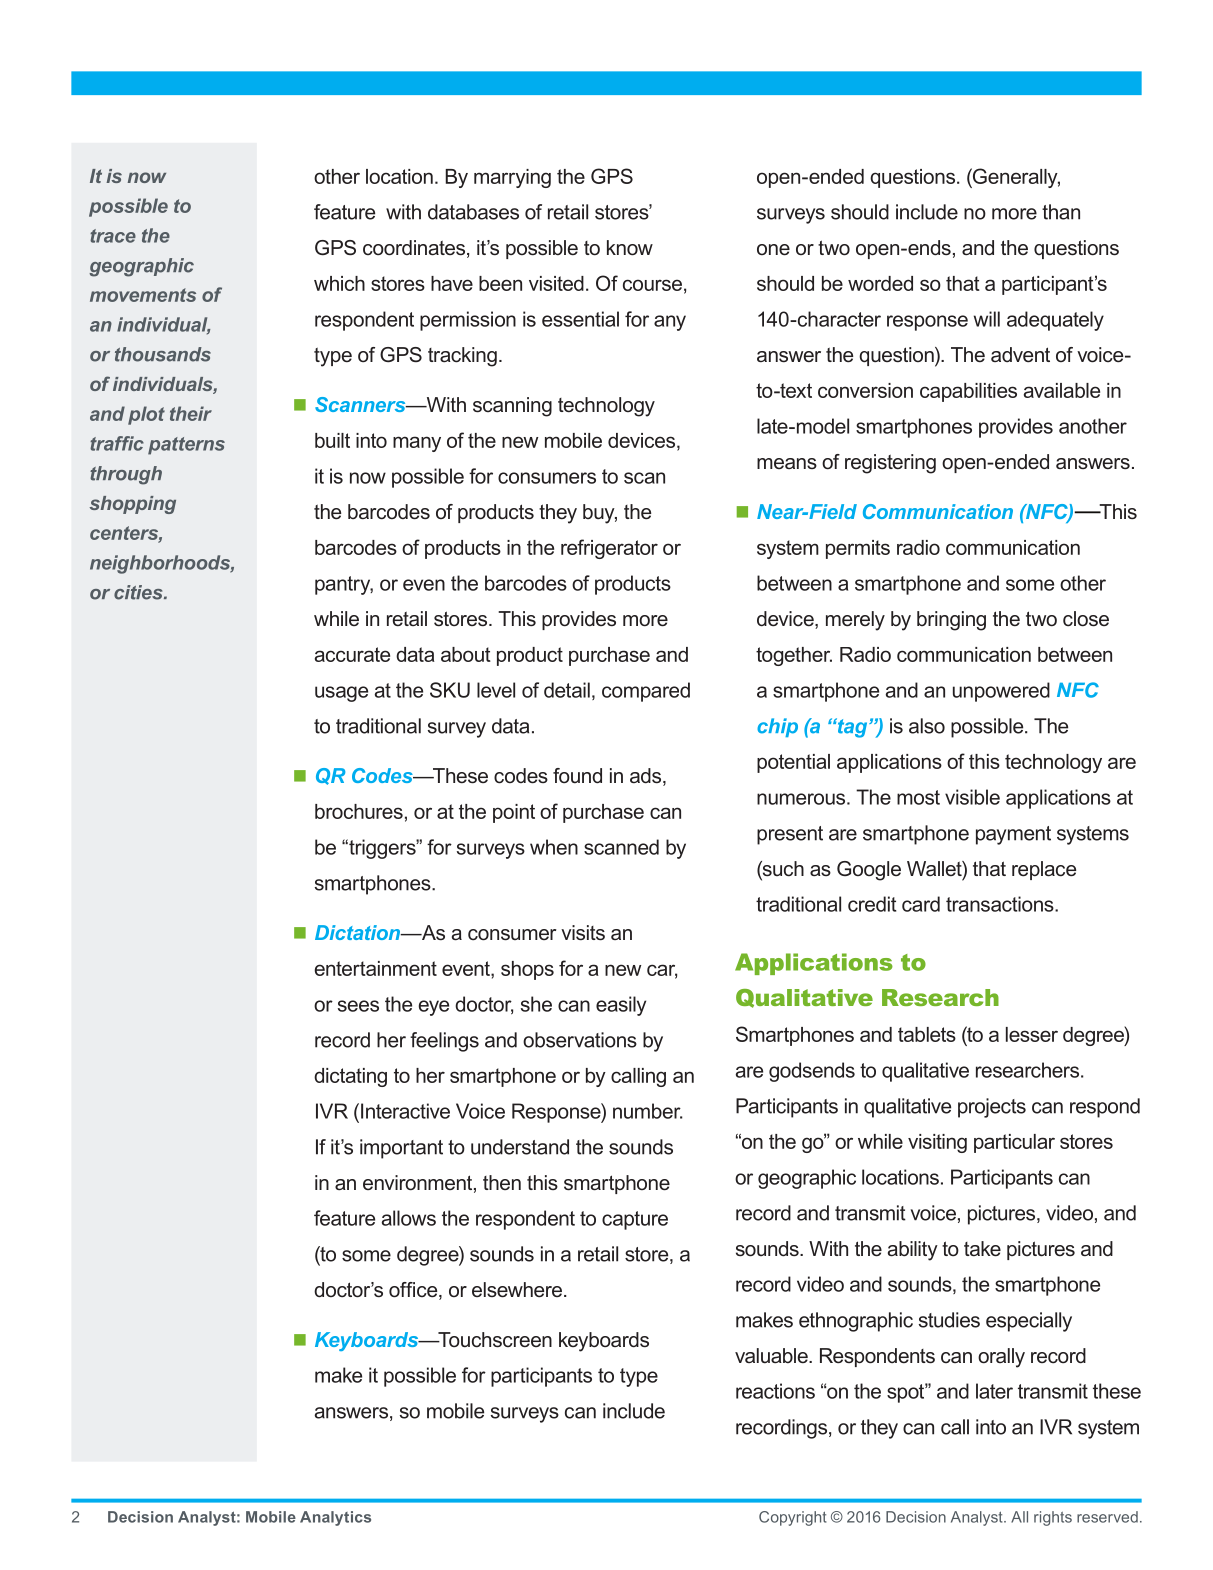  What do you see at coordinates (376, 968) in the image?
I see `entertainment` at bounding box center [376, 968].
